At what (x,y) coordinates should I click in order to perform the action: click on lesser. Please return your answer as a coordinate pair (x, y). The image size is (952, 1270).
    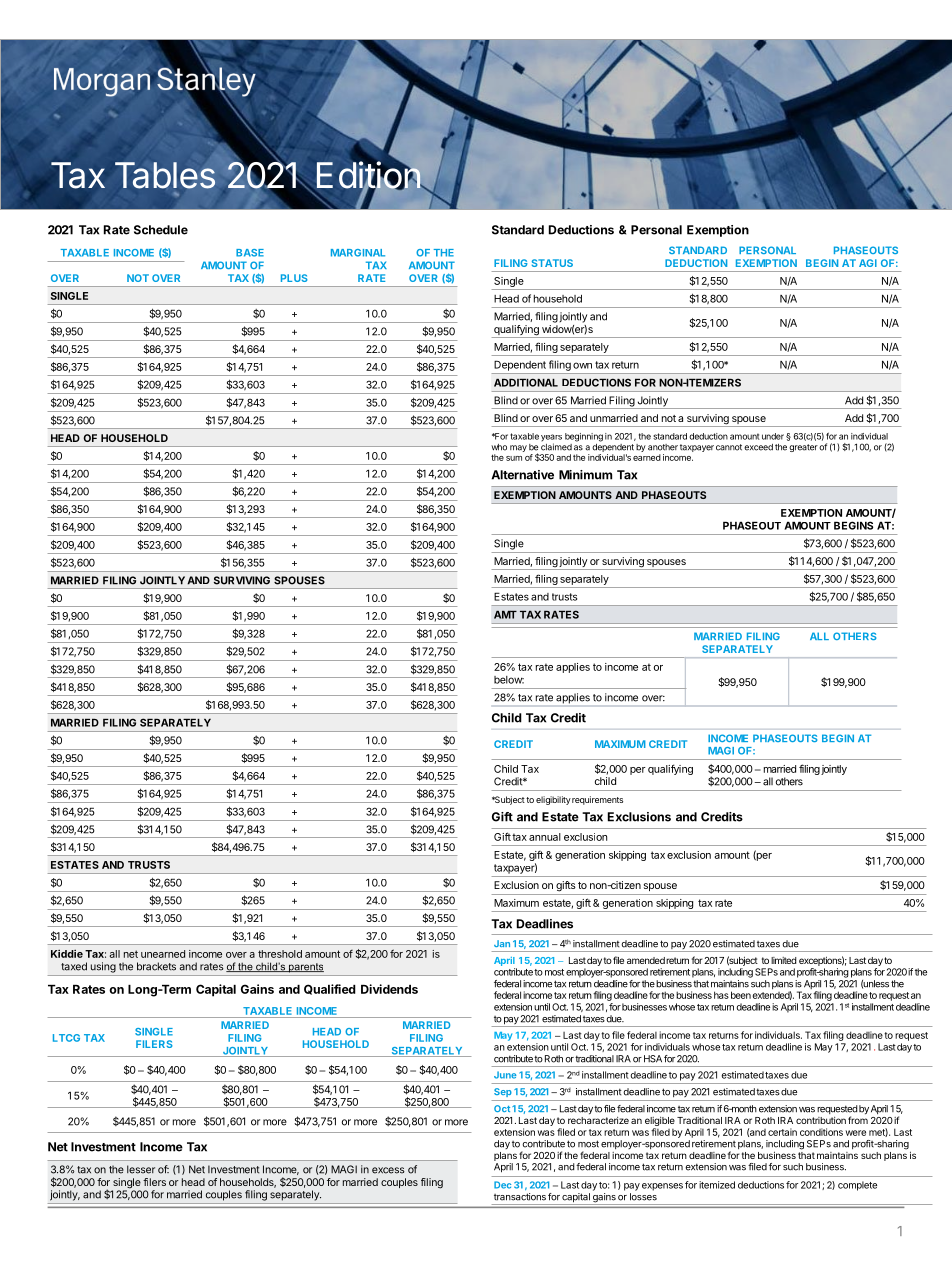
    Looking at the image, I should click on (141, 1169).
